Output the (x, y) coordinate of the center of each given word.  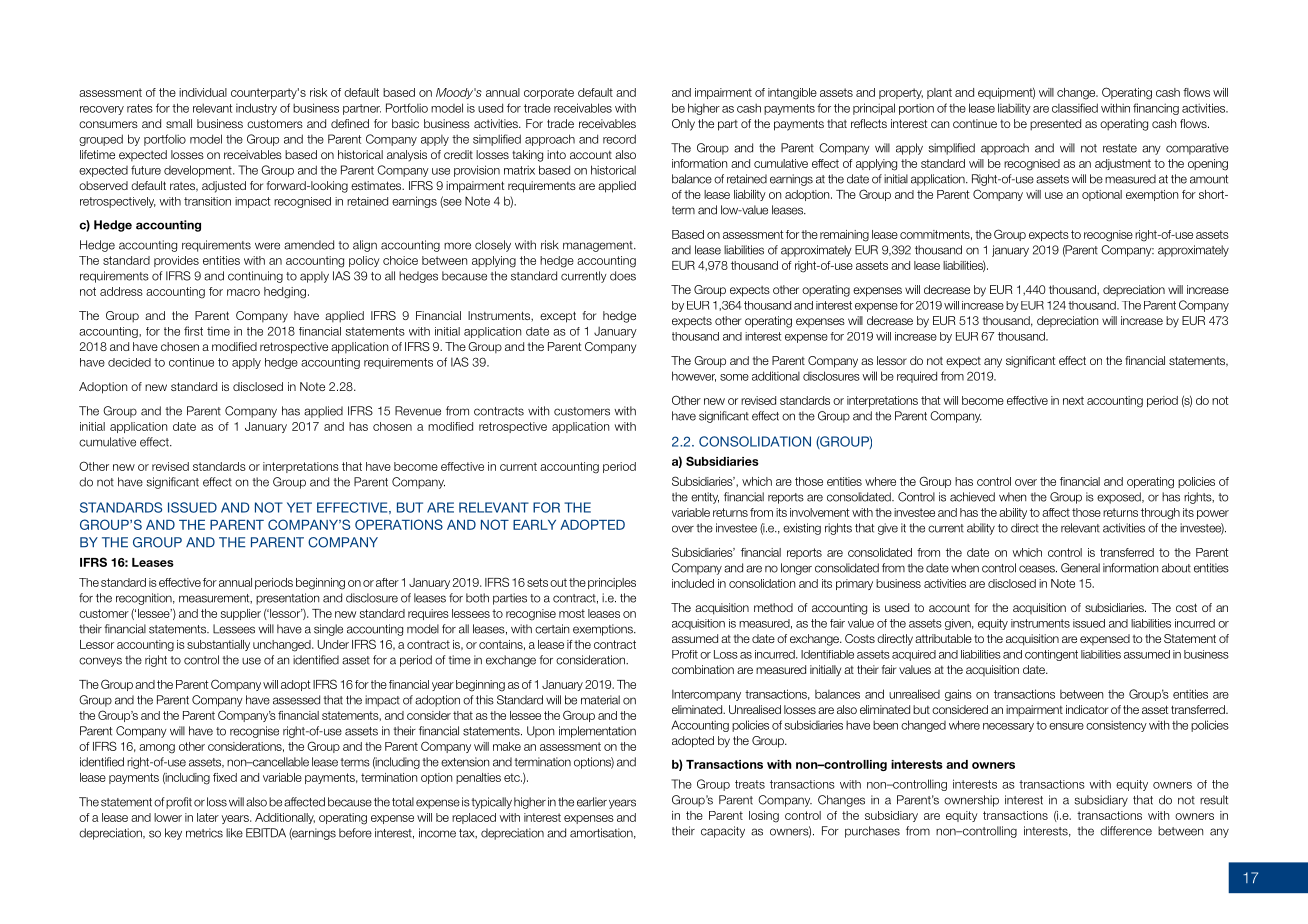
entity (705, 498)
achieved (972, 497)
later (208, 817)
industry (256, 109)
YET (299, 507)
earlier (592, 802)
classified (1075, 108)
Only (683, 125)
